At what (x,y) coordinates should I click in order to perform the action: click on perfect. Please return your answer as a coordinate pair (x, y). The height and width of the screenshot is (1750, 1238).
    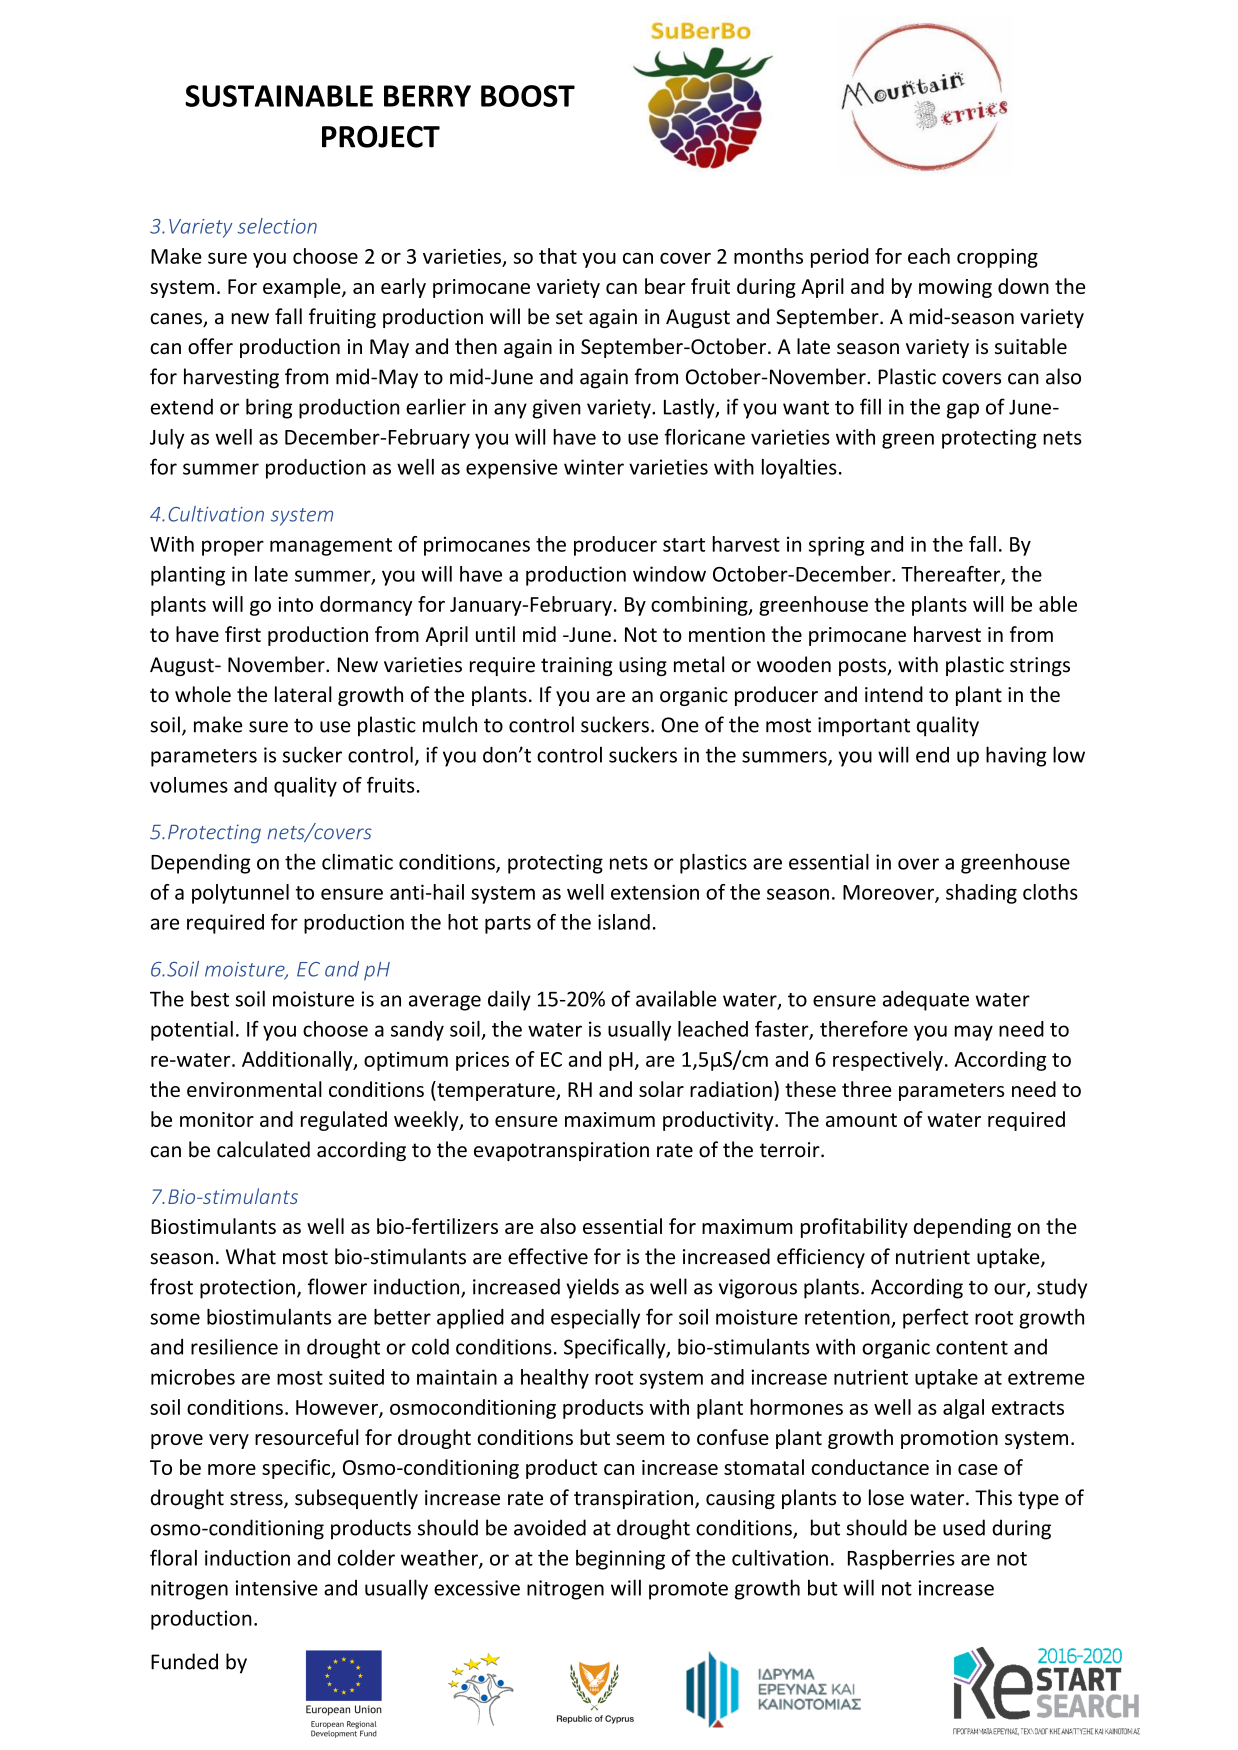
    Looking at the image, I should click on (936, 1318).
